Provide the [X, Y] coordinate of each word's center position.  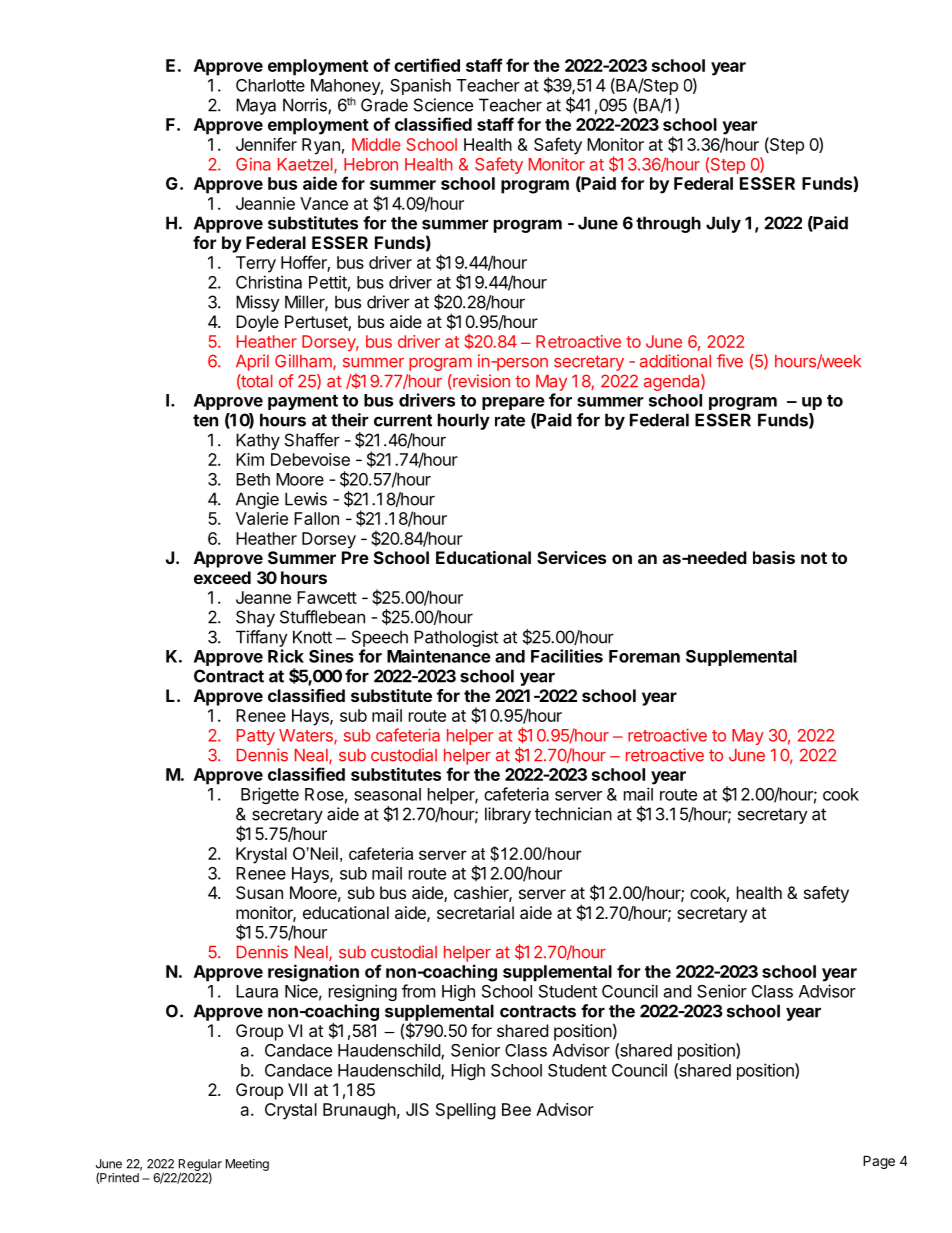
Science [443, 105]
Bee [516, 1109]
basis [774, 557]
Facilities [567, 656]
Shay [255, 618]
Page [879, 1162]
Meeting [247, 1165]
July [723, 224]
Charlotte [270, 85]
